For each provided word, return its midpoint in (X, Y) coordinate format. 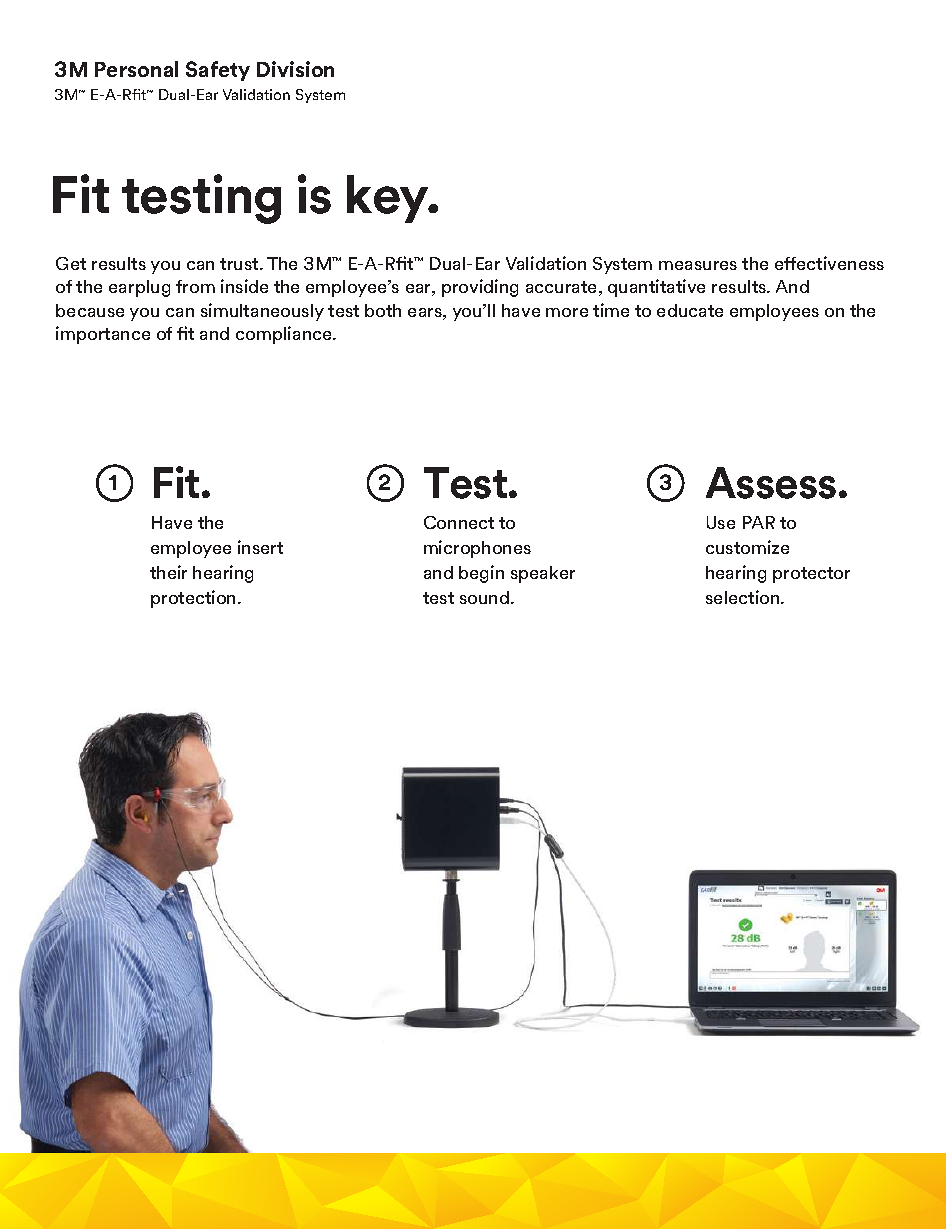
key (389, 199)
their (168, 572)
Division (295, 69)
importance (103, 335)
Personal (136, 69)
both (383, 310)
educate (690, 310)
